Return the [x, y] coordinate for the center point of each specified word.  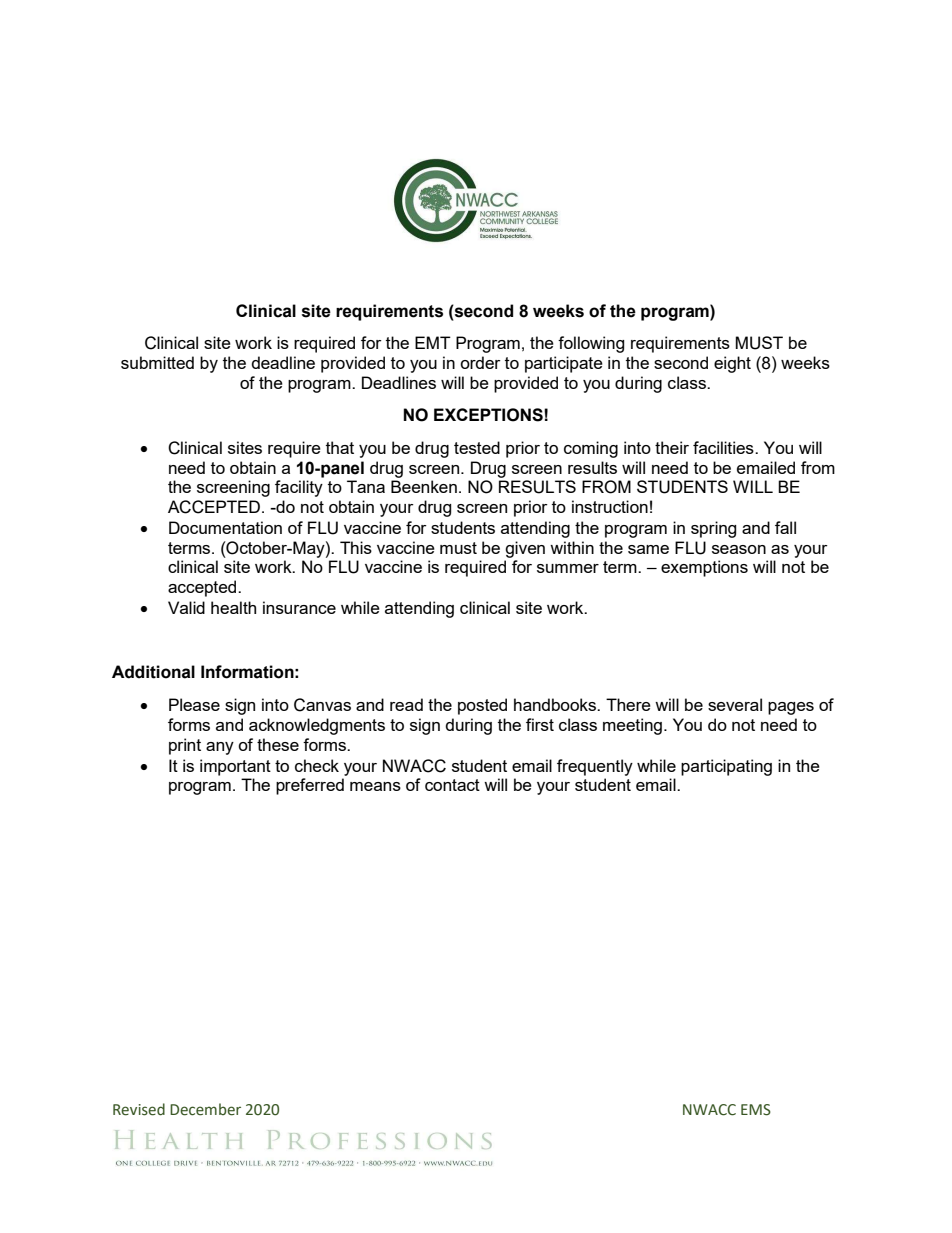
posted [482, 706]
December [205, 1109]
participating [726, 767]
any [220, 748]
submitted [157, 362]
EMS [756, 1110]
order [480, 362]
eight [732, 364]
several [735, 704]
